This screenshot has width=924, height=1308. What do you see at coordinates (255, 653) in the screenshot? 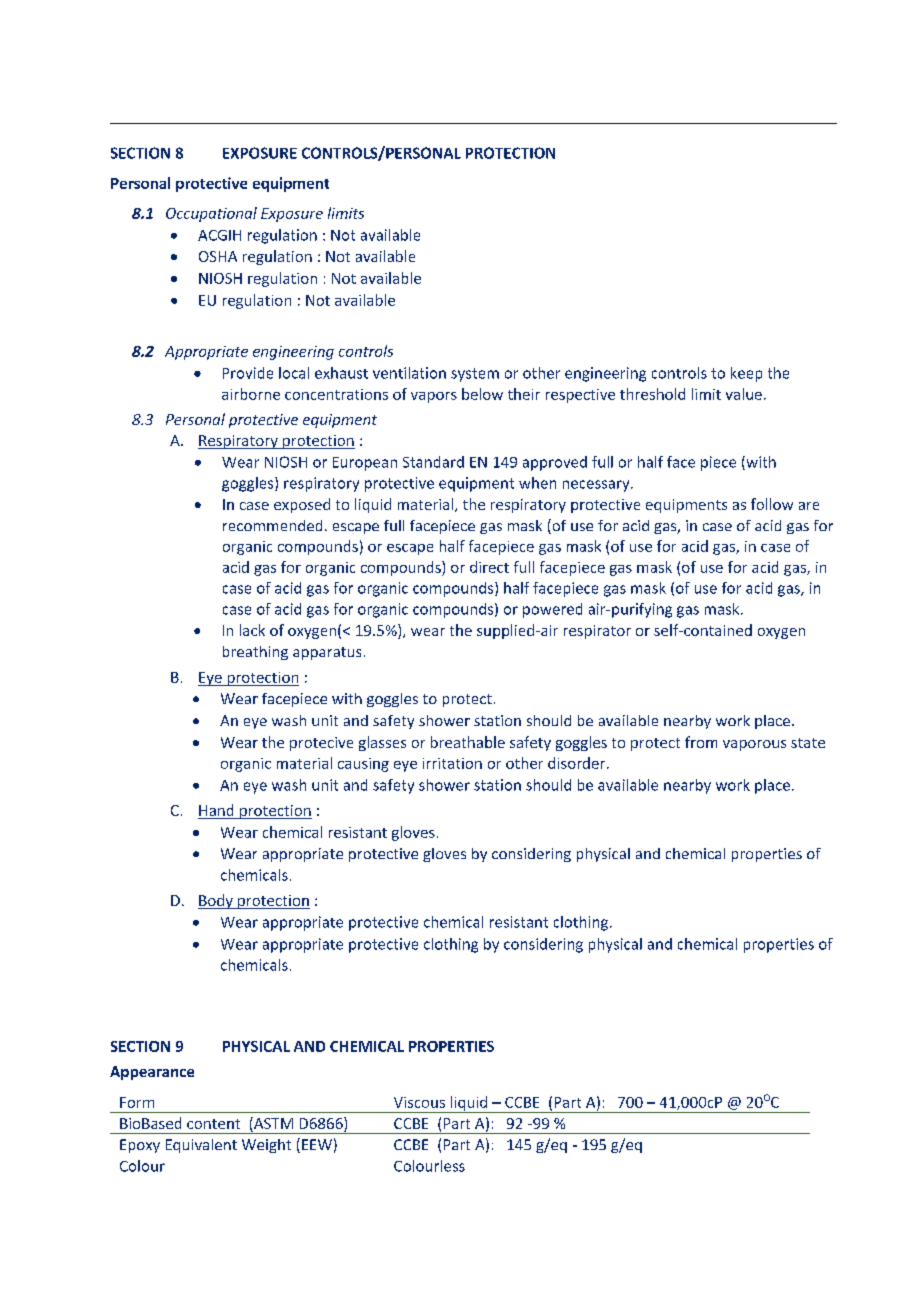
I see `breathing` at bounding box center [255, 653].
